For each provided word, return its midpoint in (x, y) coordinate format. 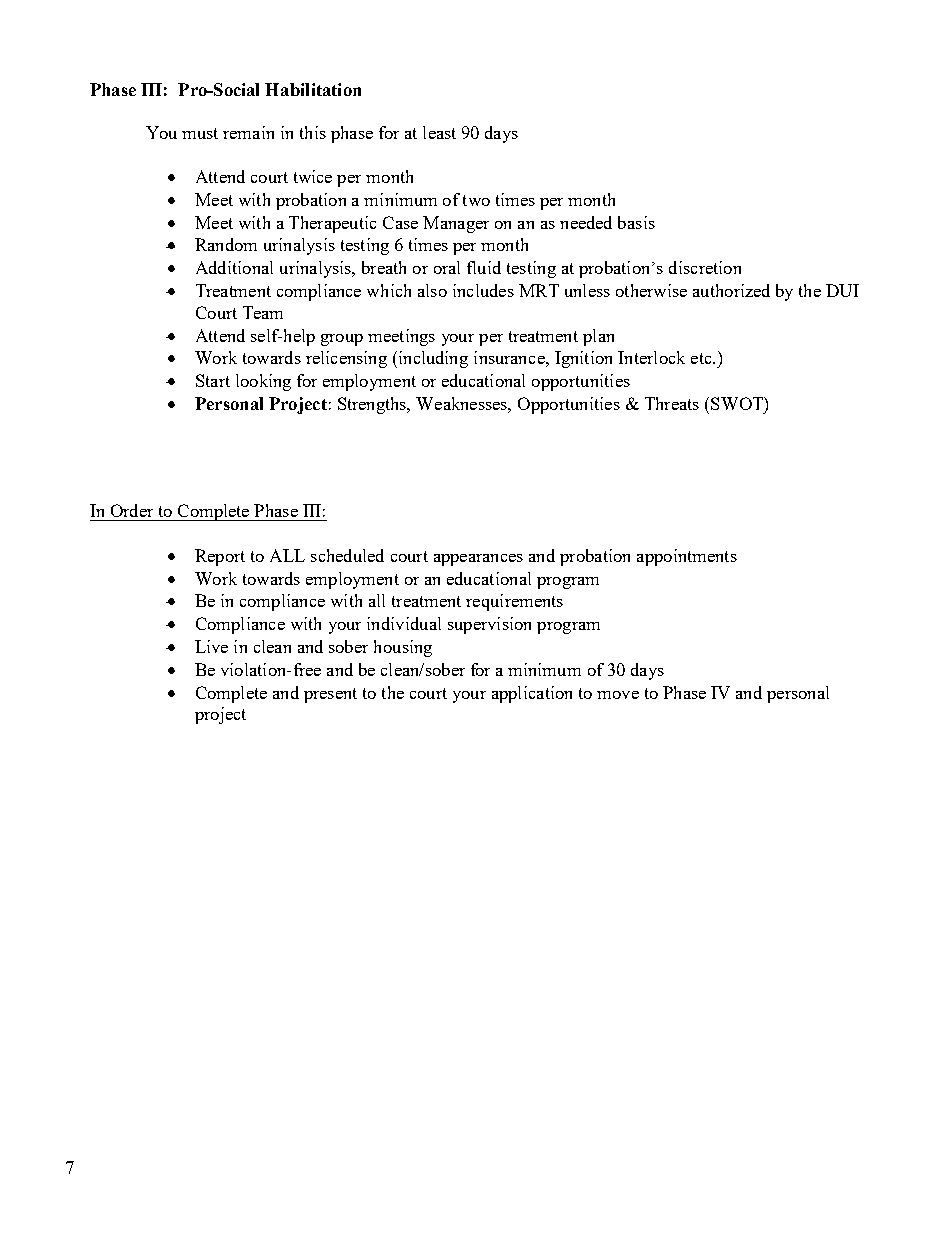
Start (213, 380)
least (439, 132)
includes (483, 290)
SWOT (738, 403)
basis (636, 222)
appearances (478, 560)
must (200, 133)
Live (211, 646)
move (618, 695)
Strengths (373, 405)
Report (220, 557)
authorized (731, 290)
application (532, 694)
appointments (687, 557)
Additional (234, 267)
